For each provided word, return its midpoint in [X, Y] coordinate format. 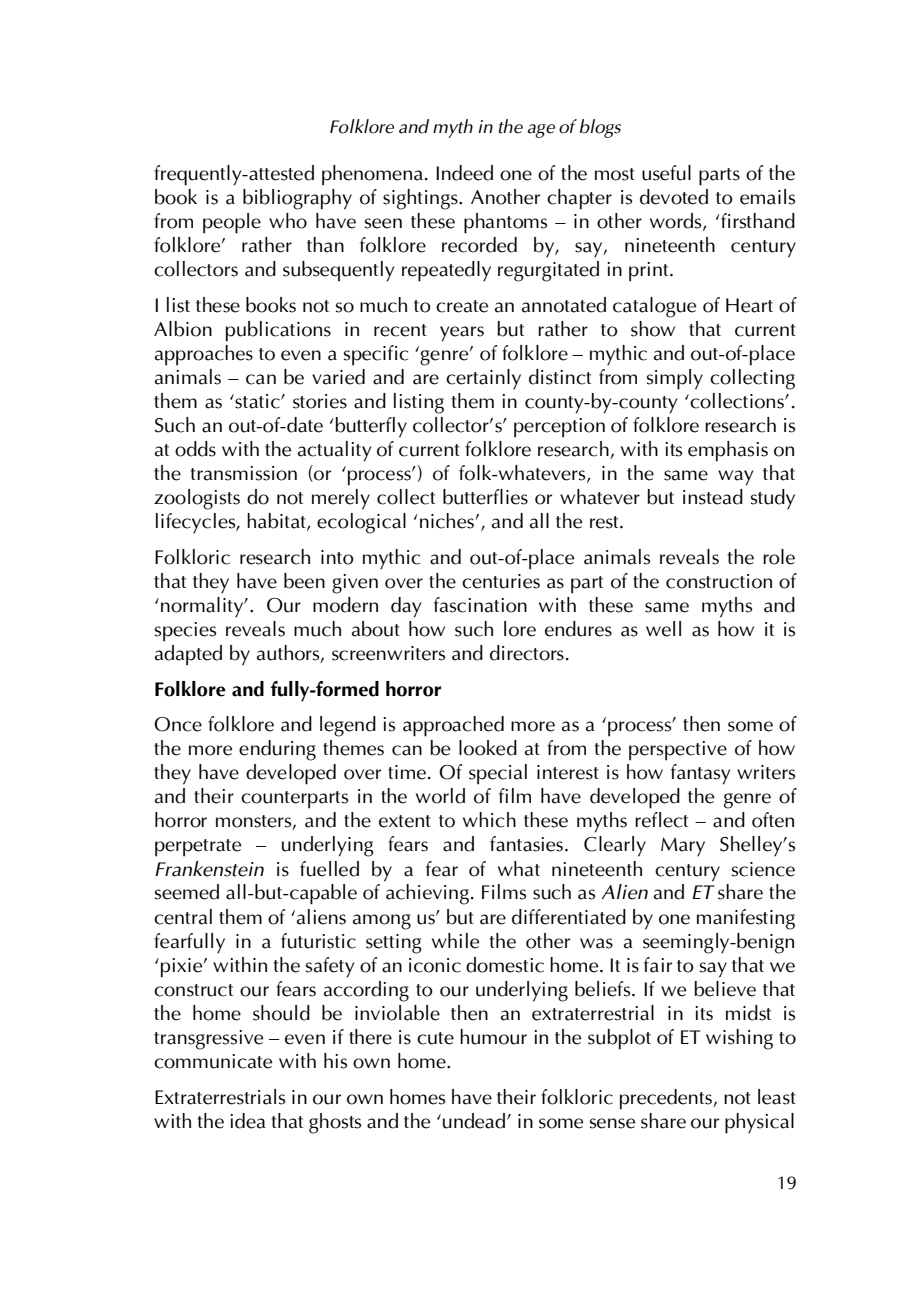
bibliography [297, 199]
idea [248, 1121]
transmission [243, 473]
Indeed [464, 173]
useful [666, 173]
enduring [277, 750]
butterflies [485, 497]
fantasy [700, 774]
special [498, 774]
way [735, 478]
